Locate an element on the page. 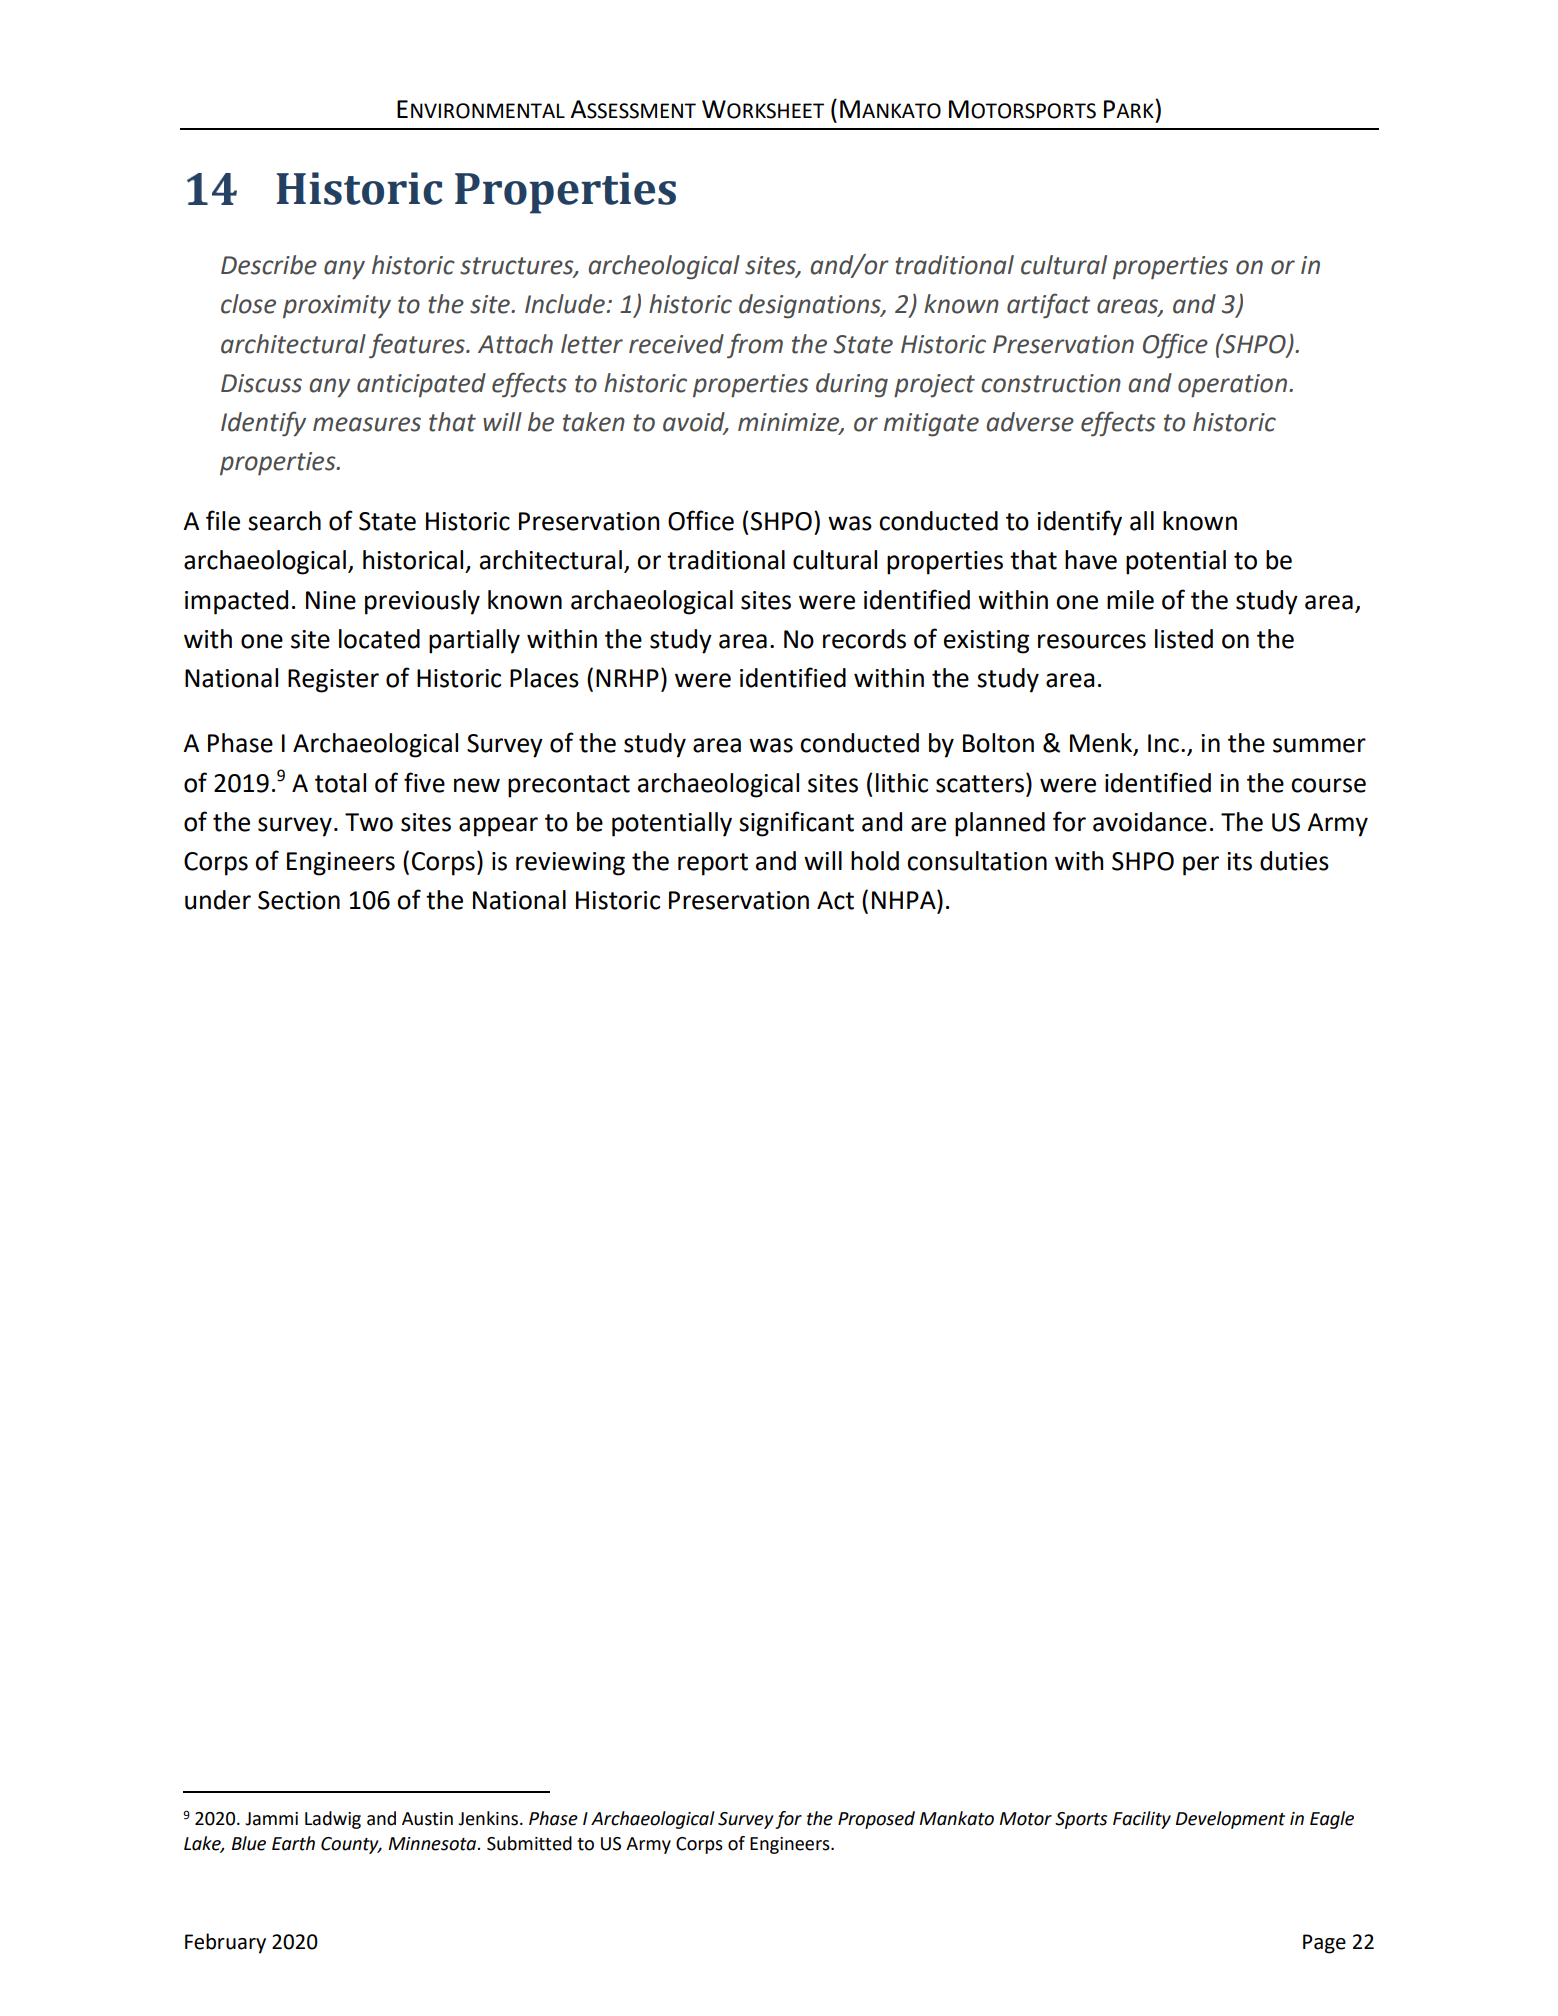 Image resolution: width=1558 pixels, height=2016 pixels. proximity is located at coordinates (337, 307).
